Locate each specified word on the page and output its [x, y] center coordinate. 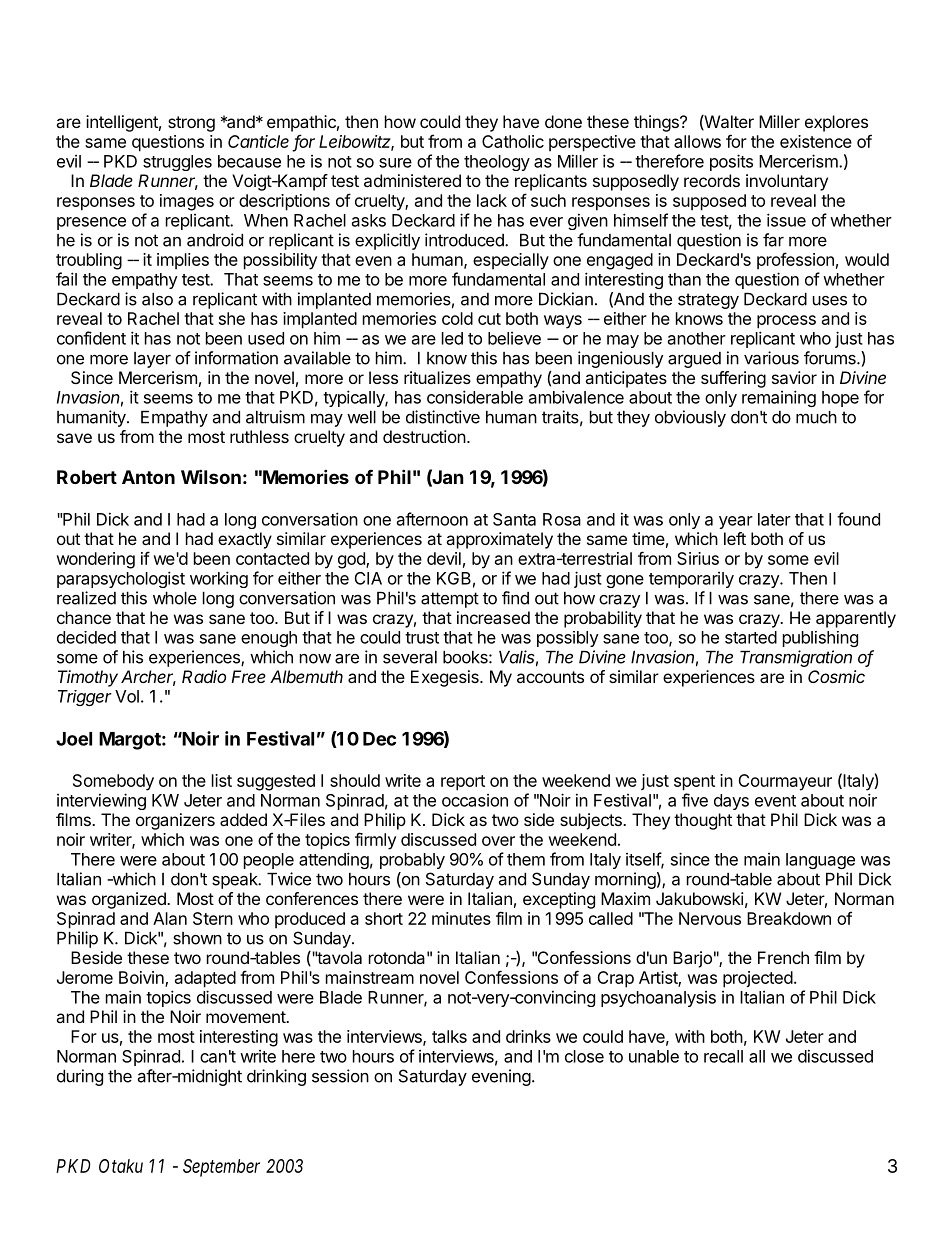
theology [497, 163]
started [751, 637]
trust [422, 638]
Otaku [121, 1166]
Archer [148, 678]
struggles [177, 163]
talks [449, 1036]
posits [731, 162]
